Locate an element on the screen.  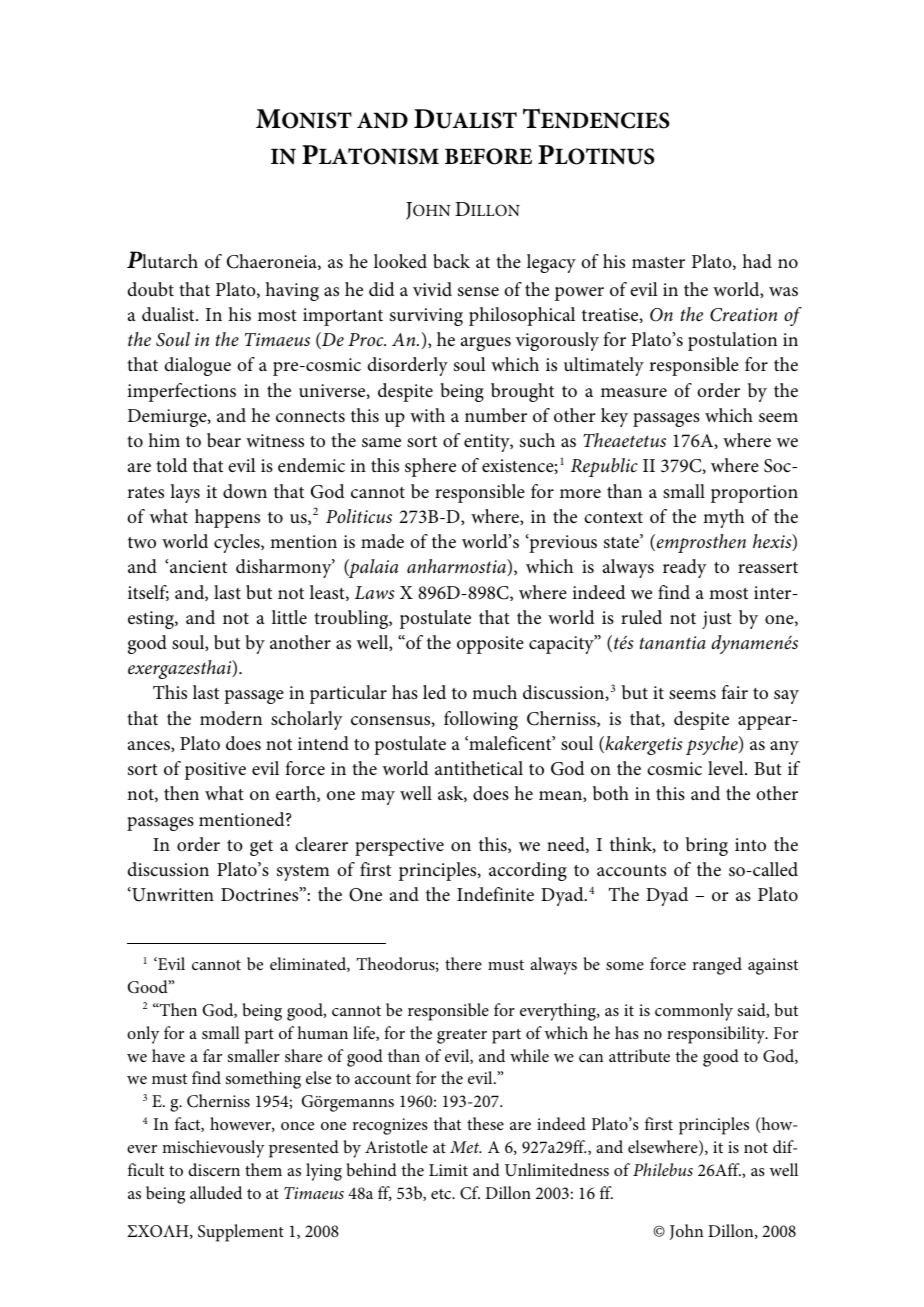
BEFORE is located at coordinates (488, 156).
